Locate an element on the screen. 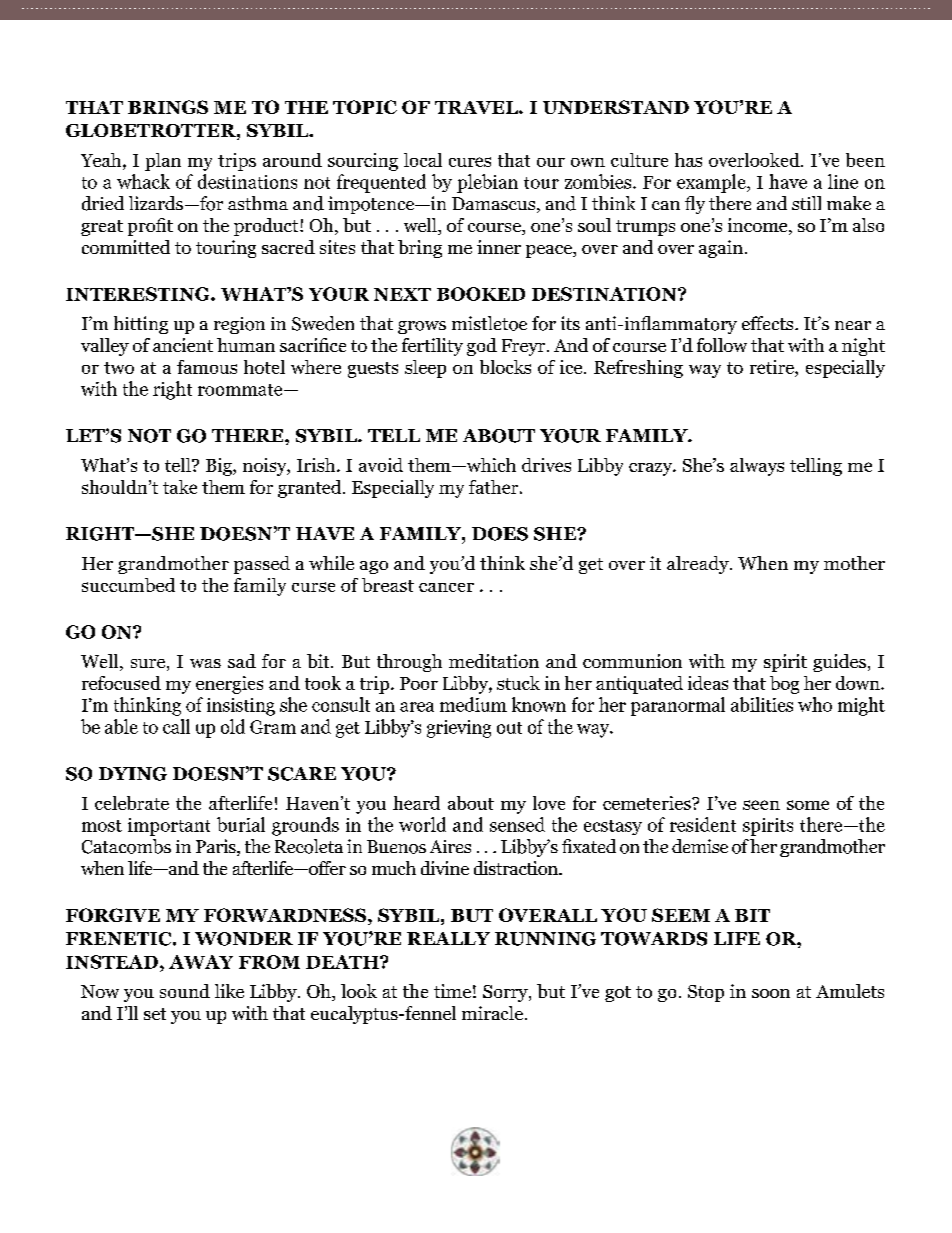 Image resolution: width=952 pixels, height=1233 pixels. soon is located at coordinates (771, 993).
